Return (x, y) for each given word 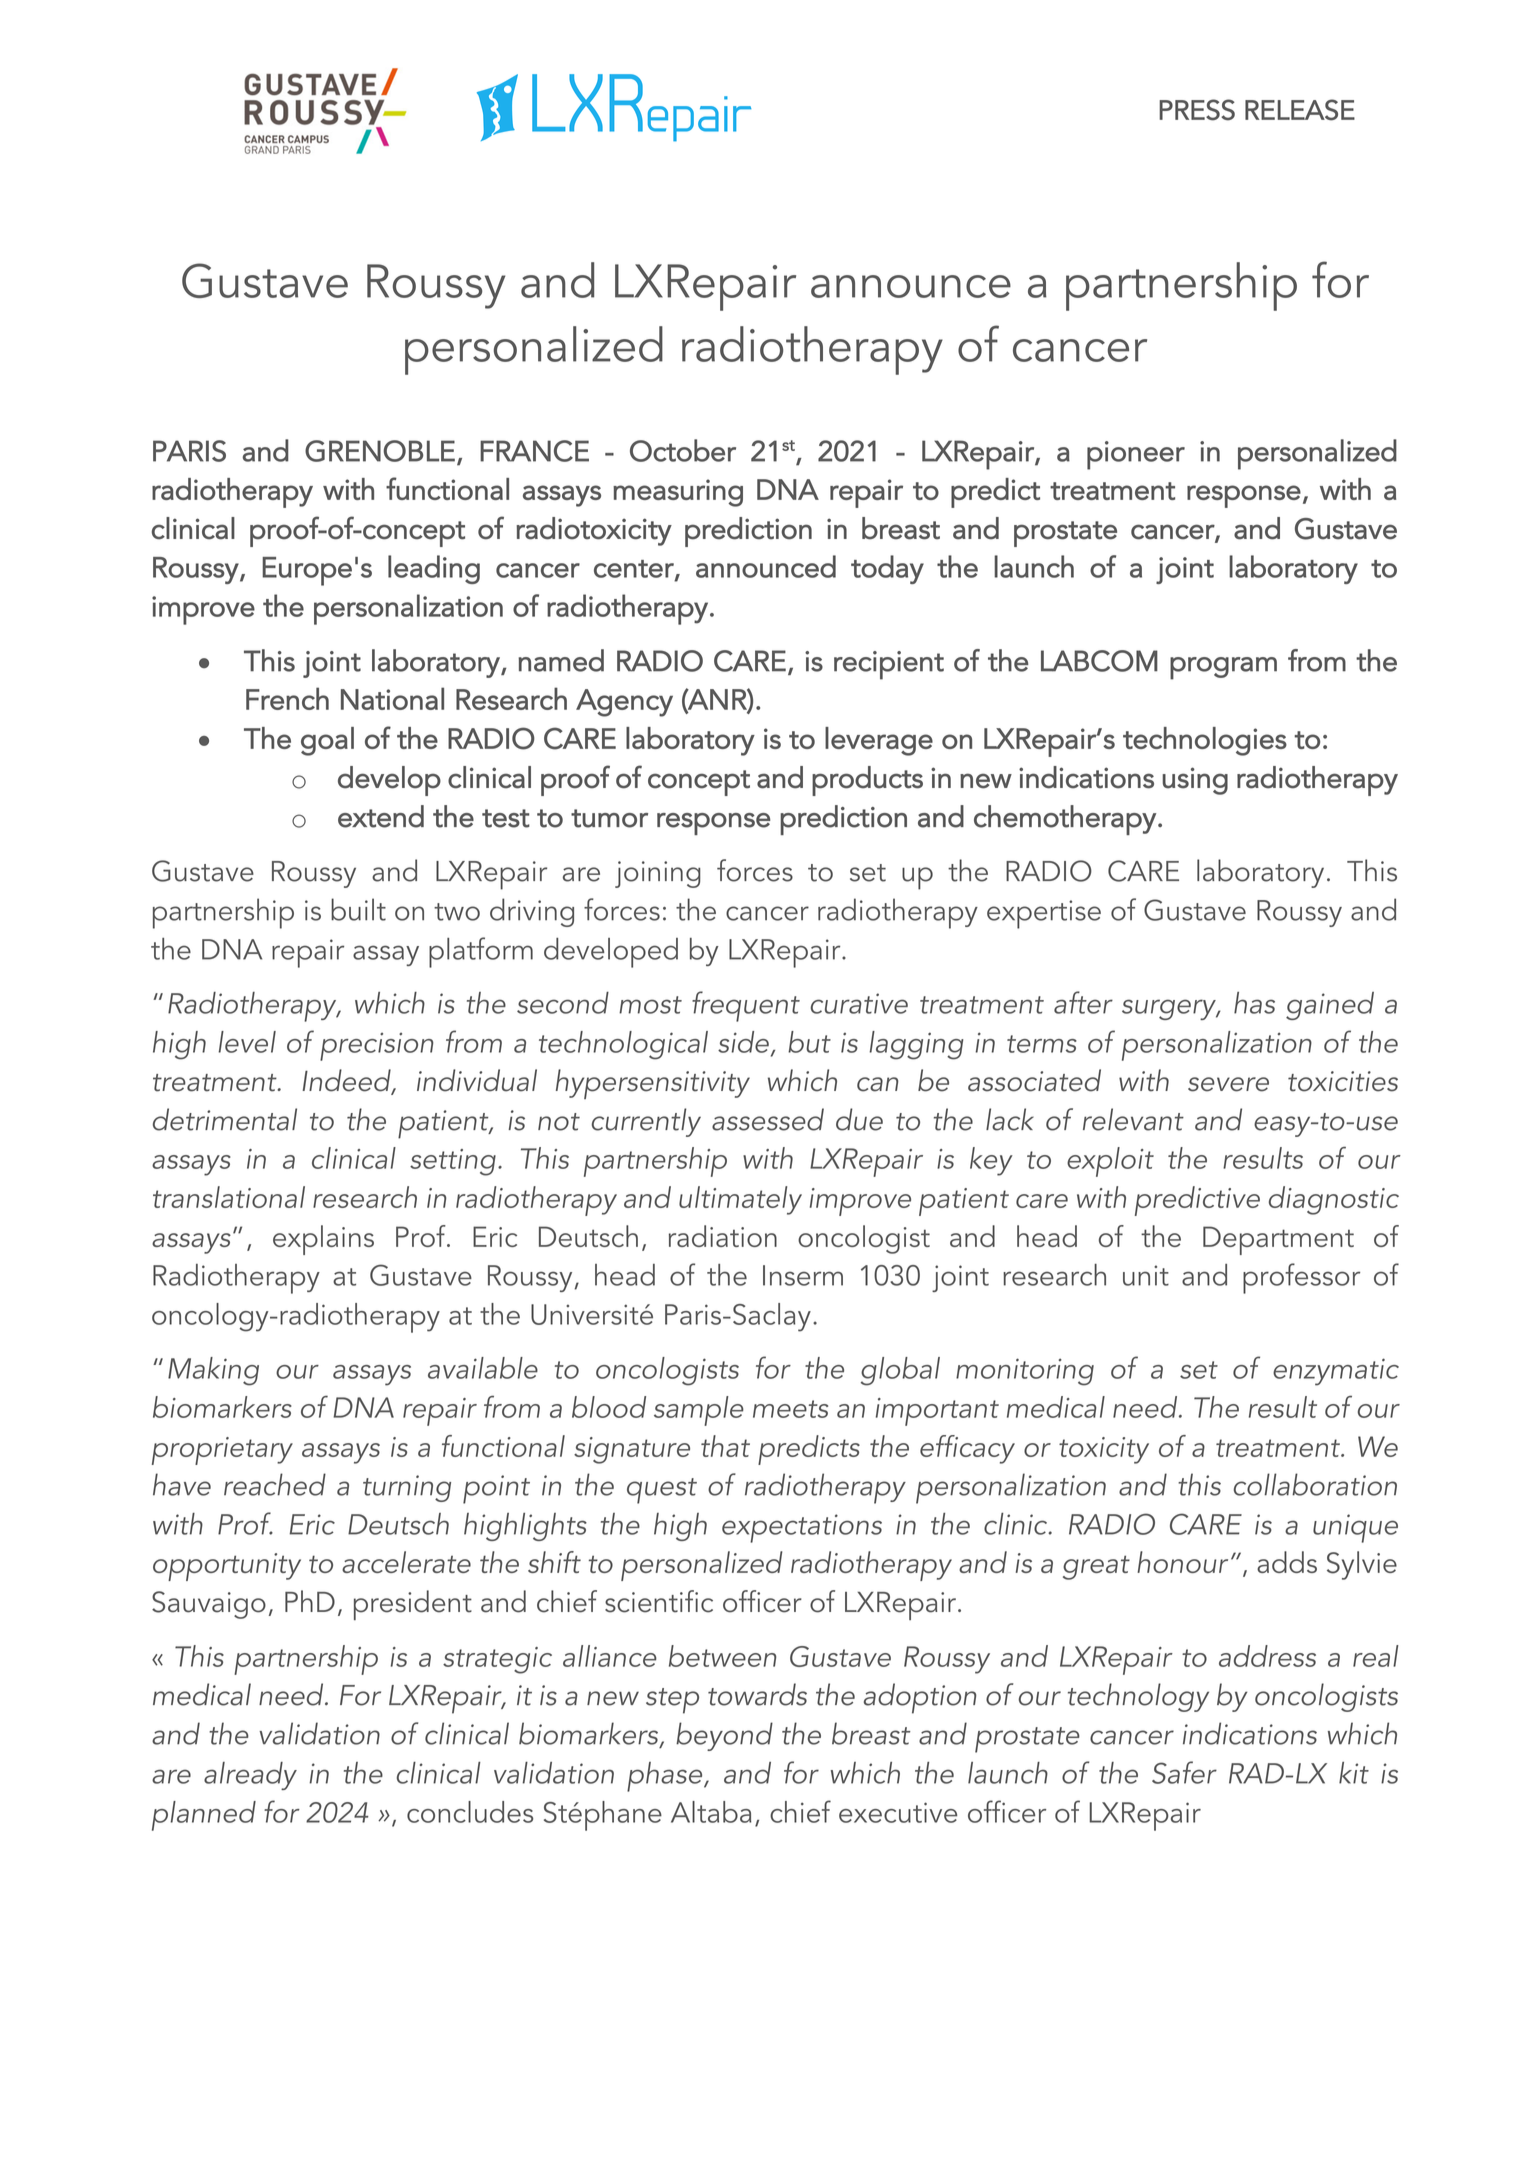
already (250, 1776)
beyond (724, 1736)
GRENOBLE (380, 451)
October (683, 450)
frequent (746, 1006)
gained (1330, 1006)
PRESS (1197, 110)
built (358, 909)
